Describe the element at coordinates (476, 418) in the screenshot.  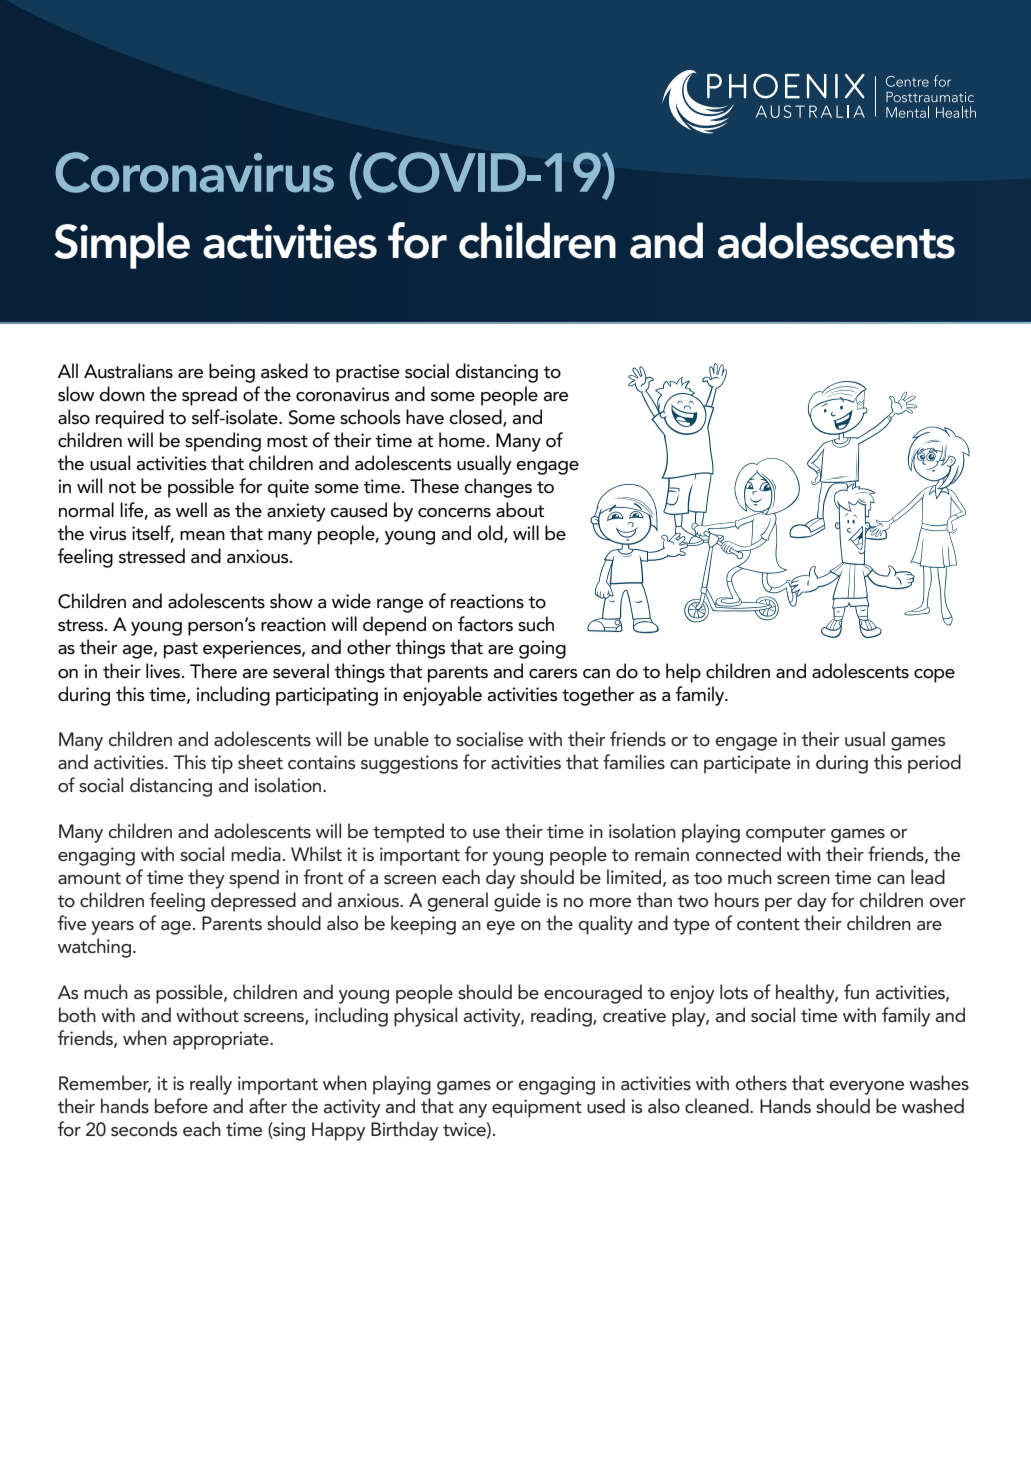
I see `closed` at that location.
